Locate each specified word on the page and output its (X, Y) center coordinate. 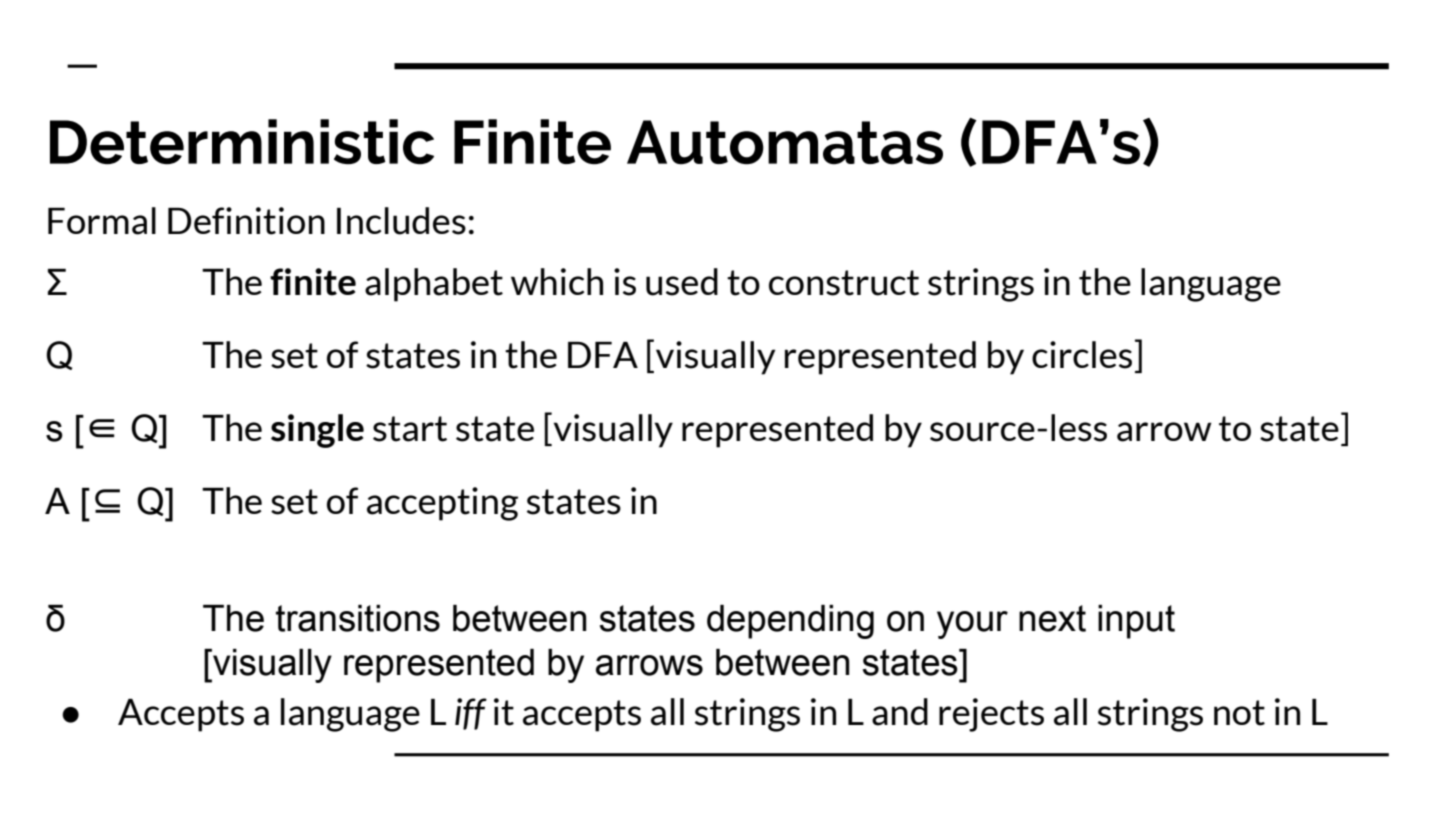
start (410, 429)
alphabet (434, 285)
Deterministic (242, 142)
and (900, 712)
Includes (401, 221)
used (682, 282)
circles (1082, 355)
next (1052, 618)
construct (844, 283)
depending (790, 622)
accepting (442, 504)
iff (471, 714)
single (317, 431)
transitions (358, 618)
